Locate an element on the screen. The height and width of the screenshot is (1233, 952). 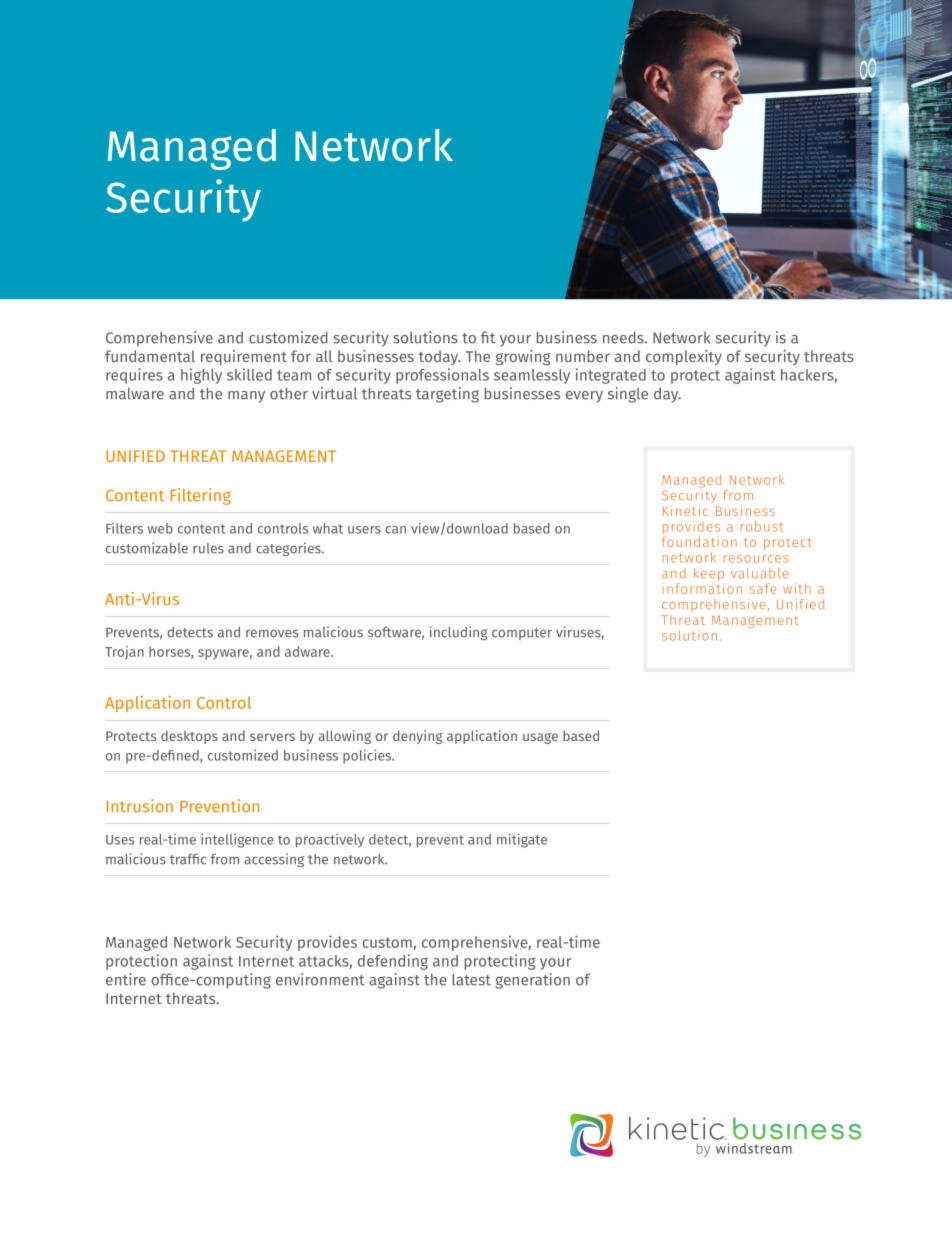
information is located at coordinates (702, 588).
